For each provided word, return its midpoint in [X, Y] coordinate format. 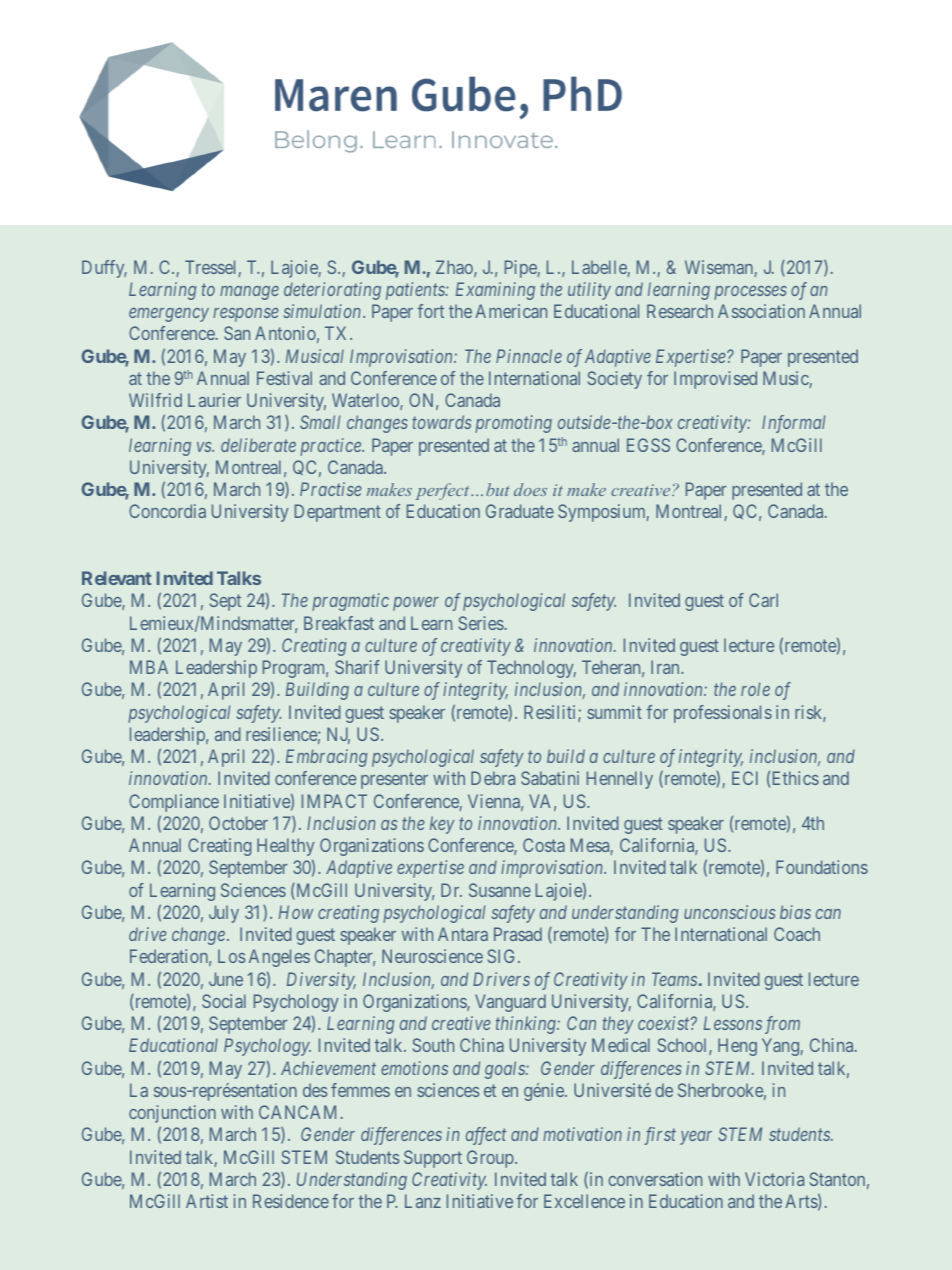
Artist [207, 1201]
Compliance [174, 803]
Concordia [167, 511]
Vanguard [510, 1003]
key [442, 825]
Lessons [733, 1023]
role [755, 689]
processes [750, 293]
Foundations [822, 867]
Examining [495, 291]
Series [481, 623]
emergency [169, 315]
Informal [793, 424]
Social [224, 1001]
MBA [149, 667]
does [530, 489]
